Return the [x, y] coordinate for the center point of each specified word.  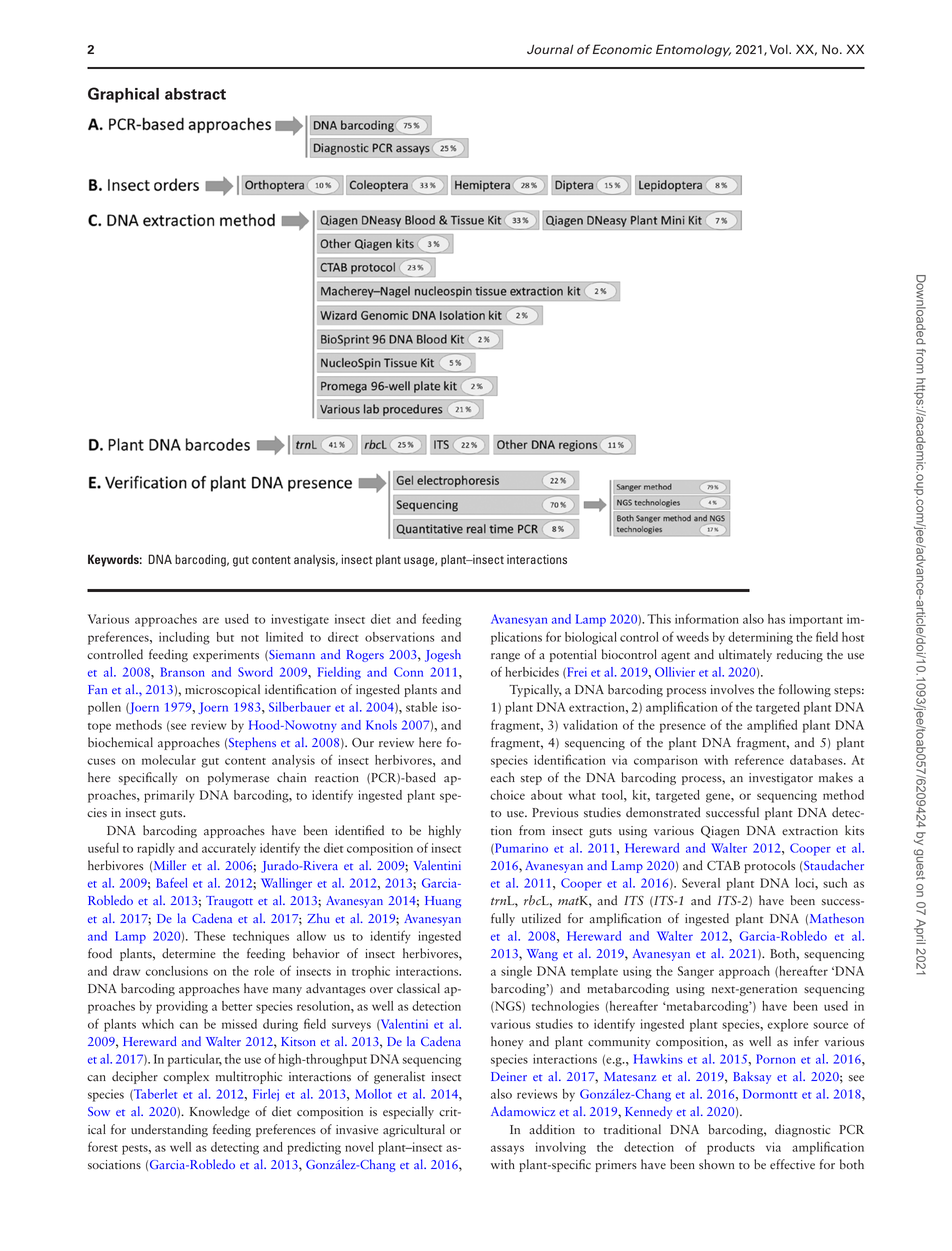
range [505, 657]
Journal [550, 49]
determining [760, 638]
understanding [169, 1130]
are [211, 620]
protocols [769, 866]
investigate [300, 620]
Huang [443, 902]
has [776, 619]
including [184, 638]
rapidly [156, 849]
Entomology [693, 50]
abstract [195, 94]
